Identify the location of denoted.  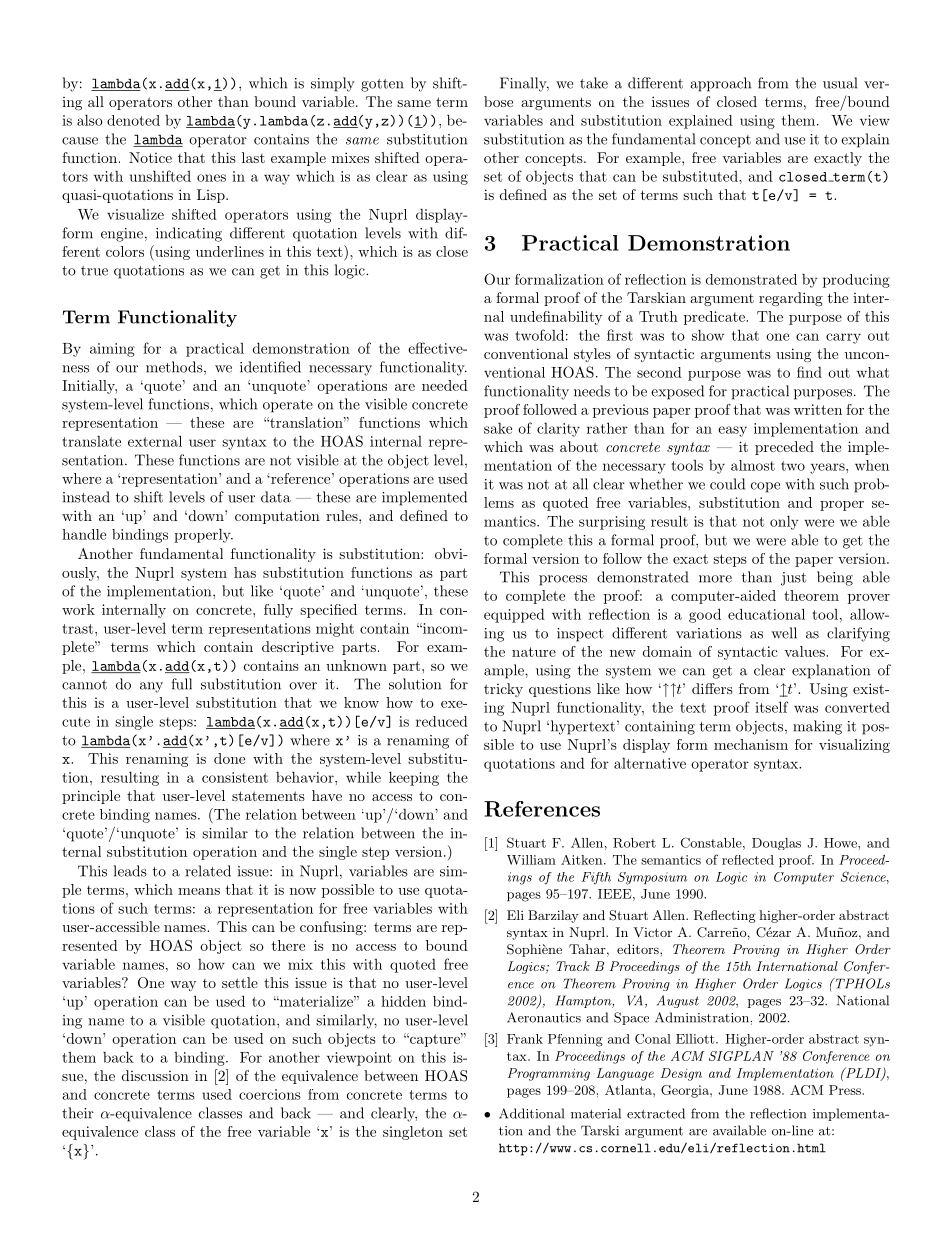
(133, 120).
